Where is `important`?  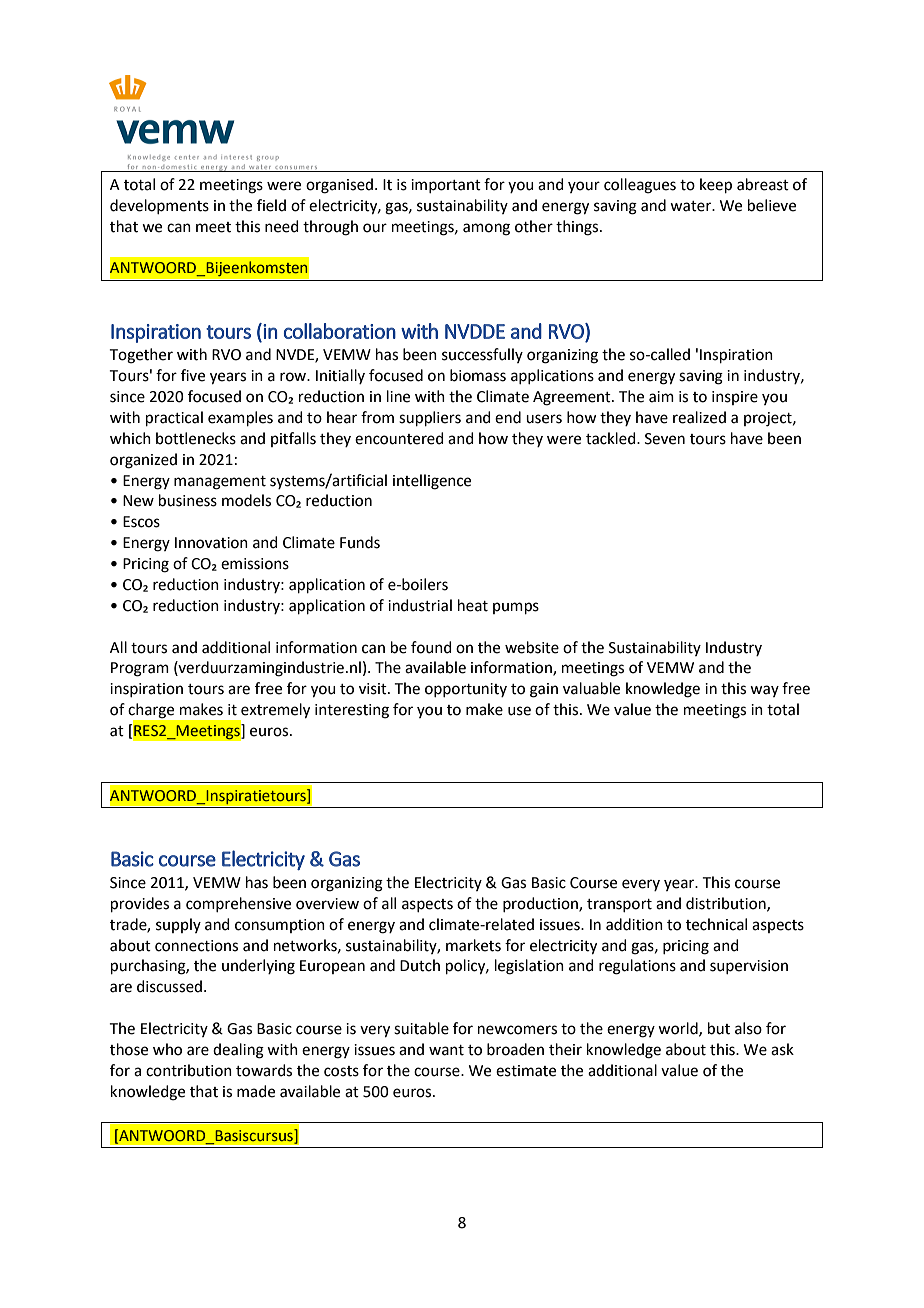 important is located at coordinates (446, 186).
